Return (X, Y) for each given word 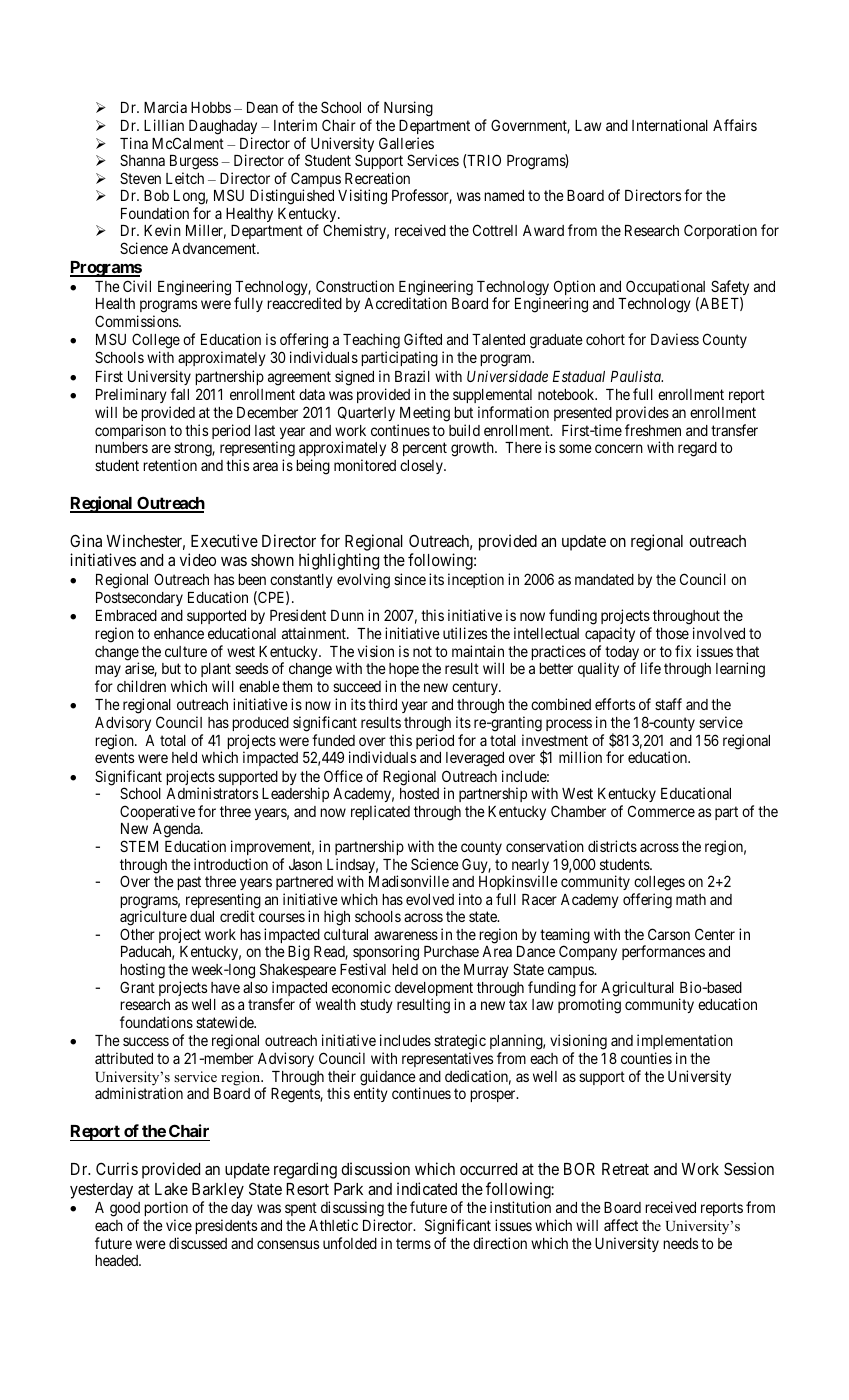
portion (166, 1210)
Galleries (406, 143)
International (670, 125)
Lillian (164, 125)
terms (413, 1243)
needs (680, 1243)
